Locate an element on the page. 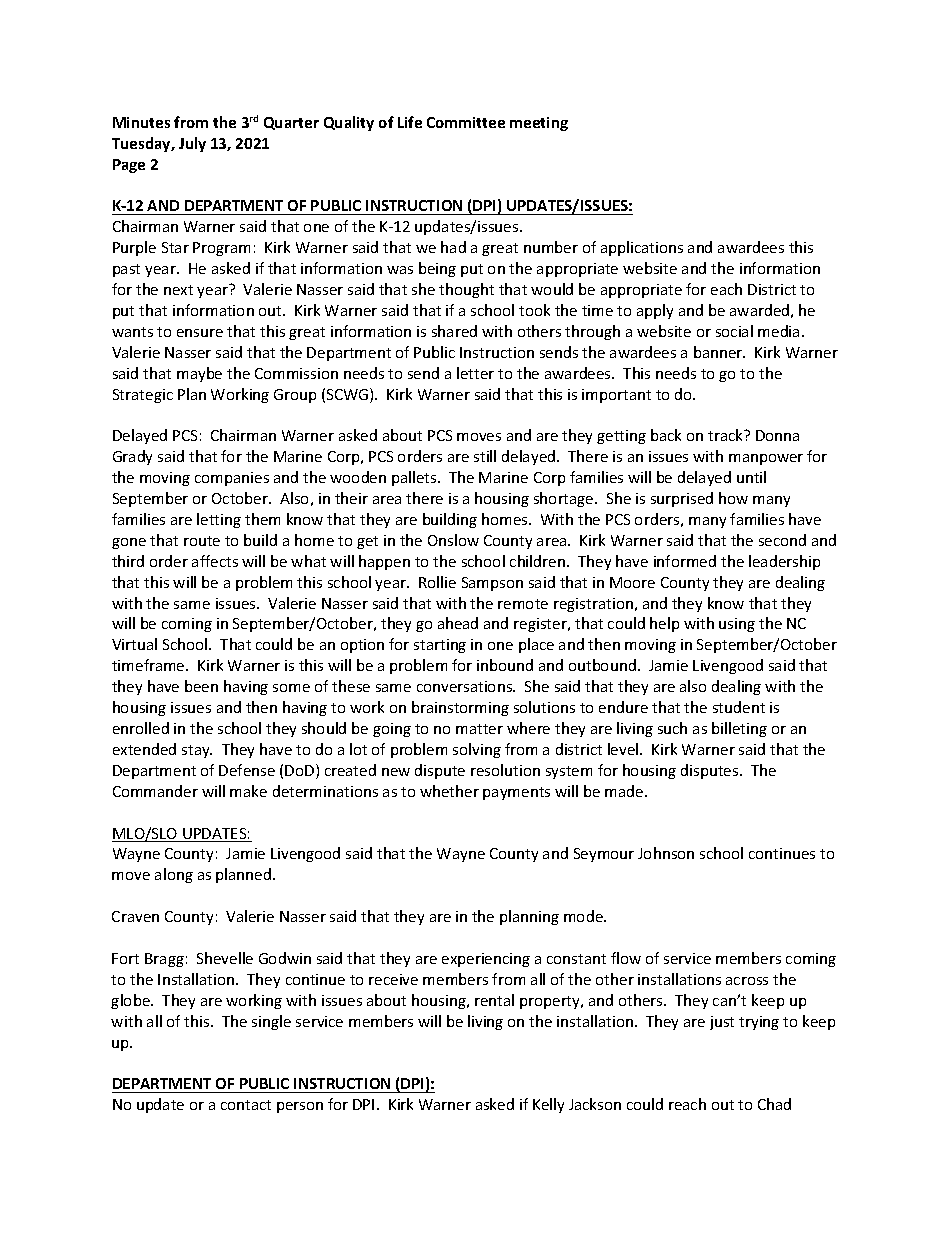 Image resolution: width=952 pixels, height=1233 pixels. companies is located at coordinates (232, 479).
